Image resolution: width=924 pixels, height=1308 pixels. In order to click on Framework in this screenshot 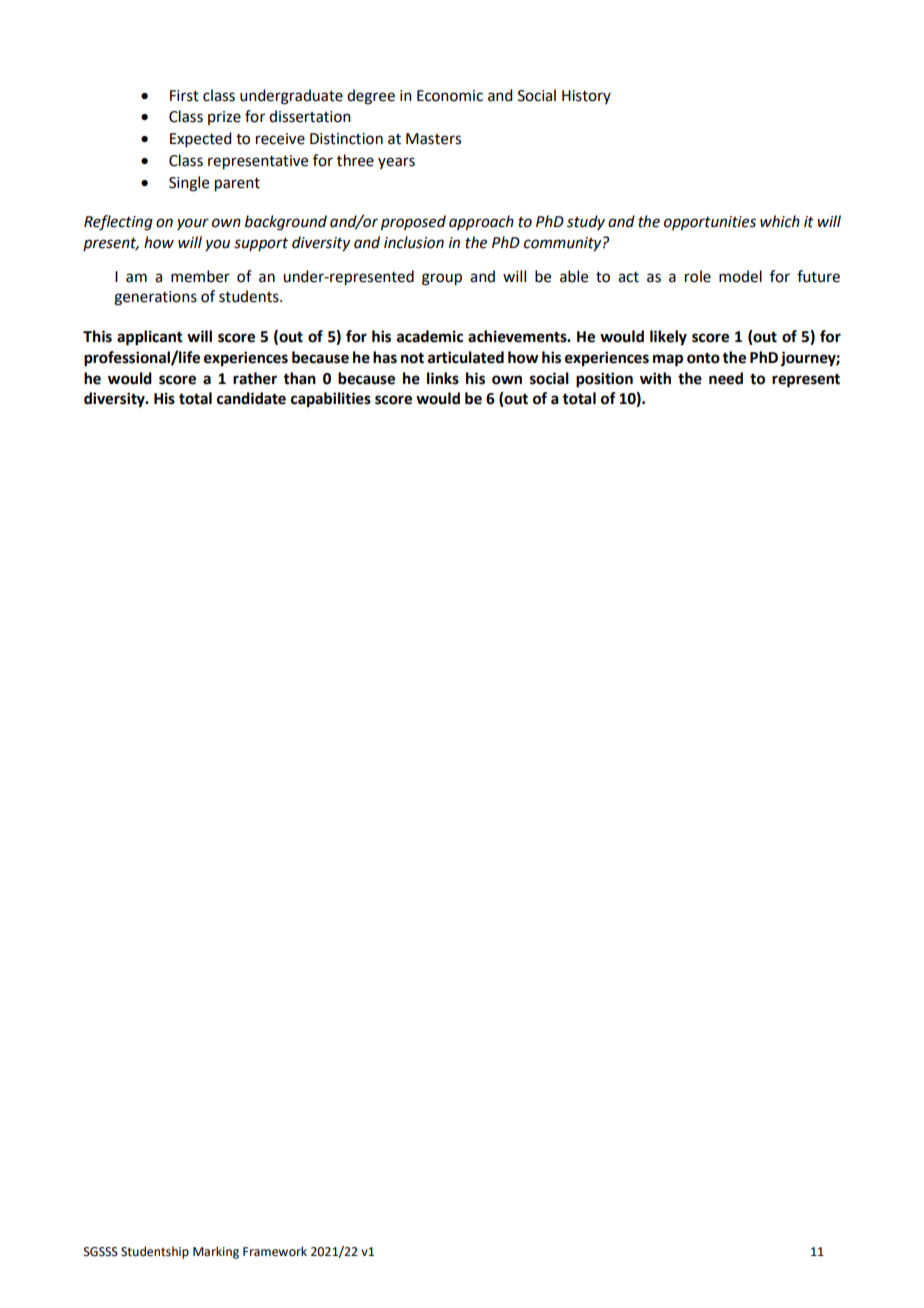, I will do `click(275, 1251)`.
